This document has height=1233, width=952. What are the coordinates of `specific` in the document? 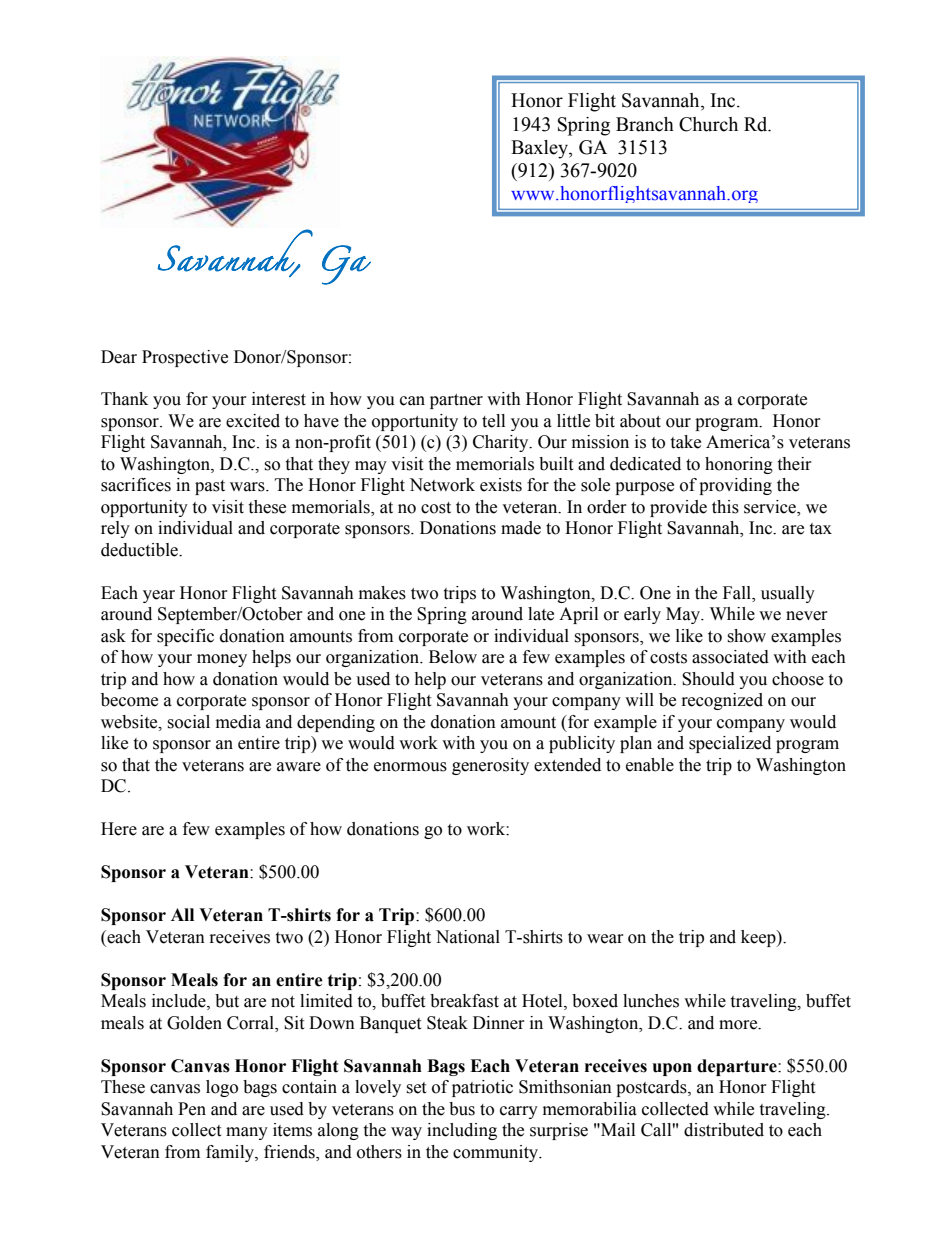 It's located at (185, 637).
